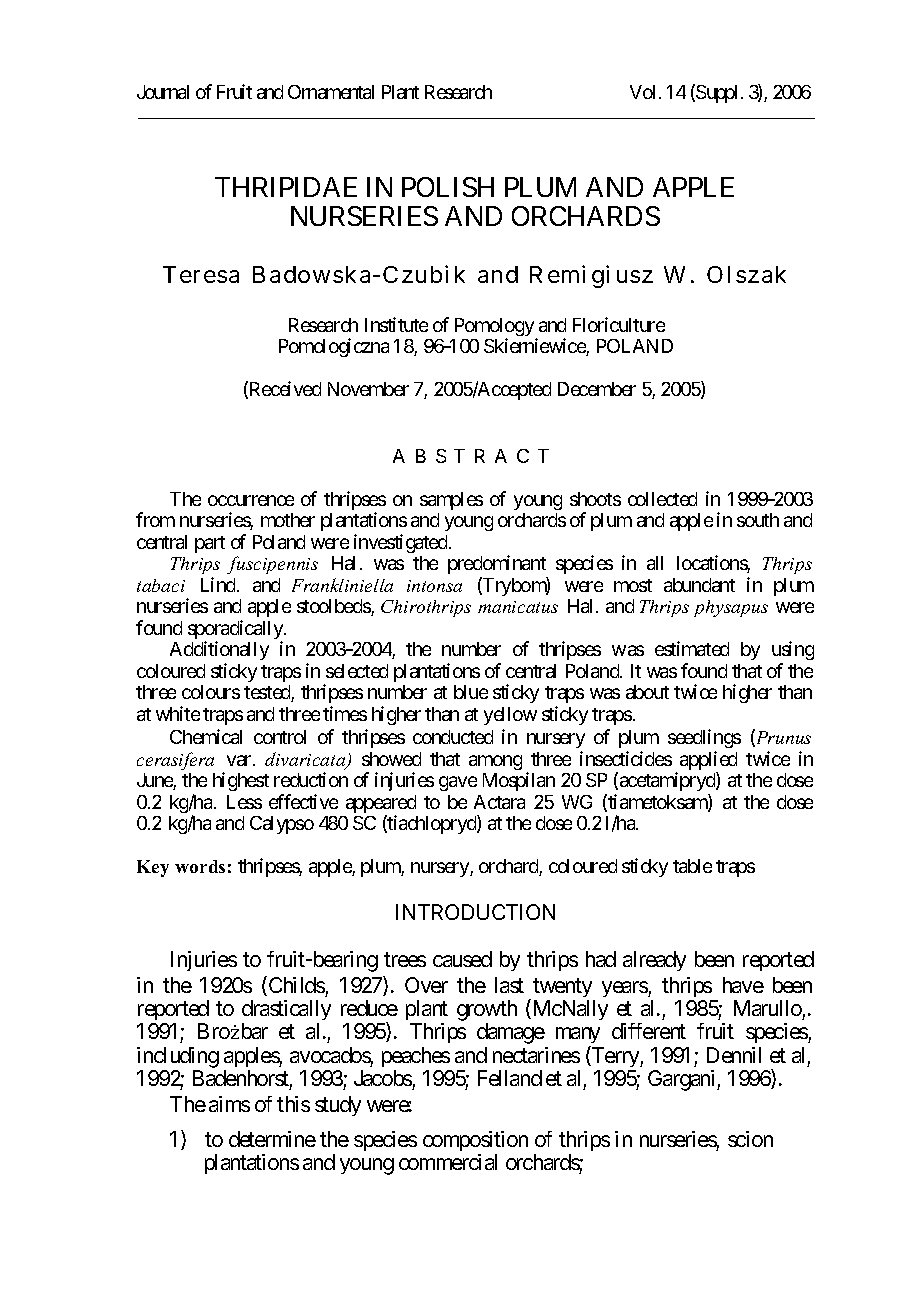 This image has height=1296, width=924. I want to click on occurrence, so click(251, 500).
